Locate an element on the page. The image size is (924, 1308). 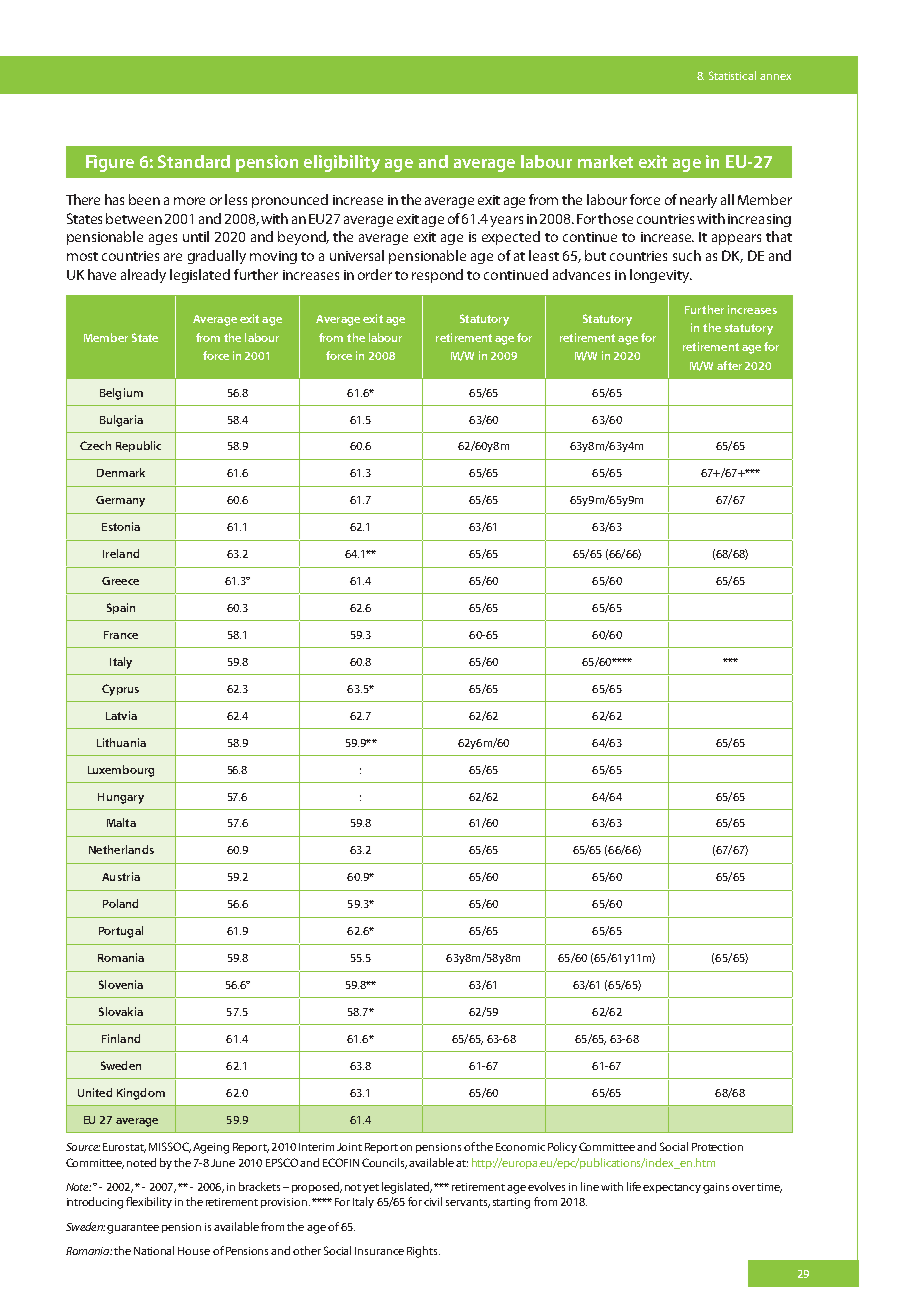
guarantee is located at coordinates (133, 1229).
